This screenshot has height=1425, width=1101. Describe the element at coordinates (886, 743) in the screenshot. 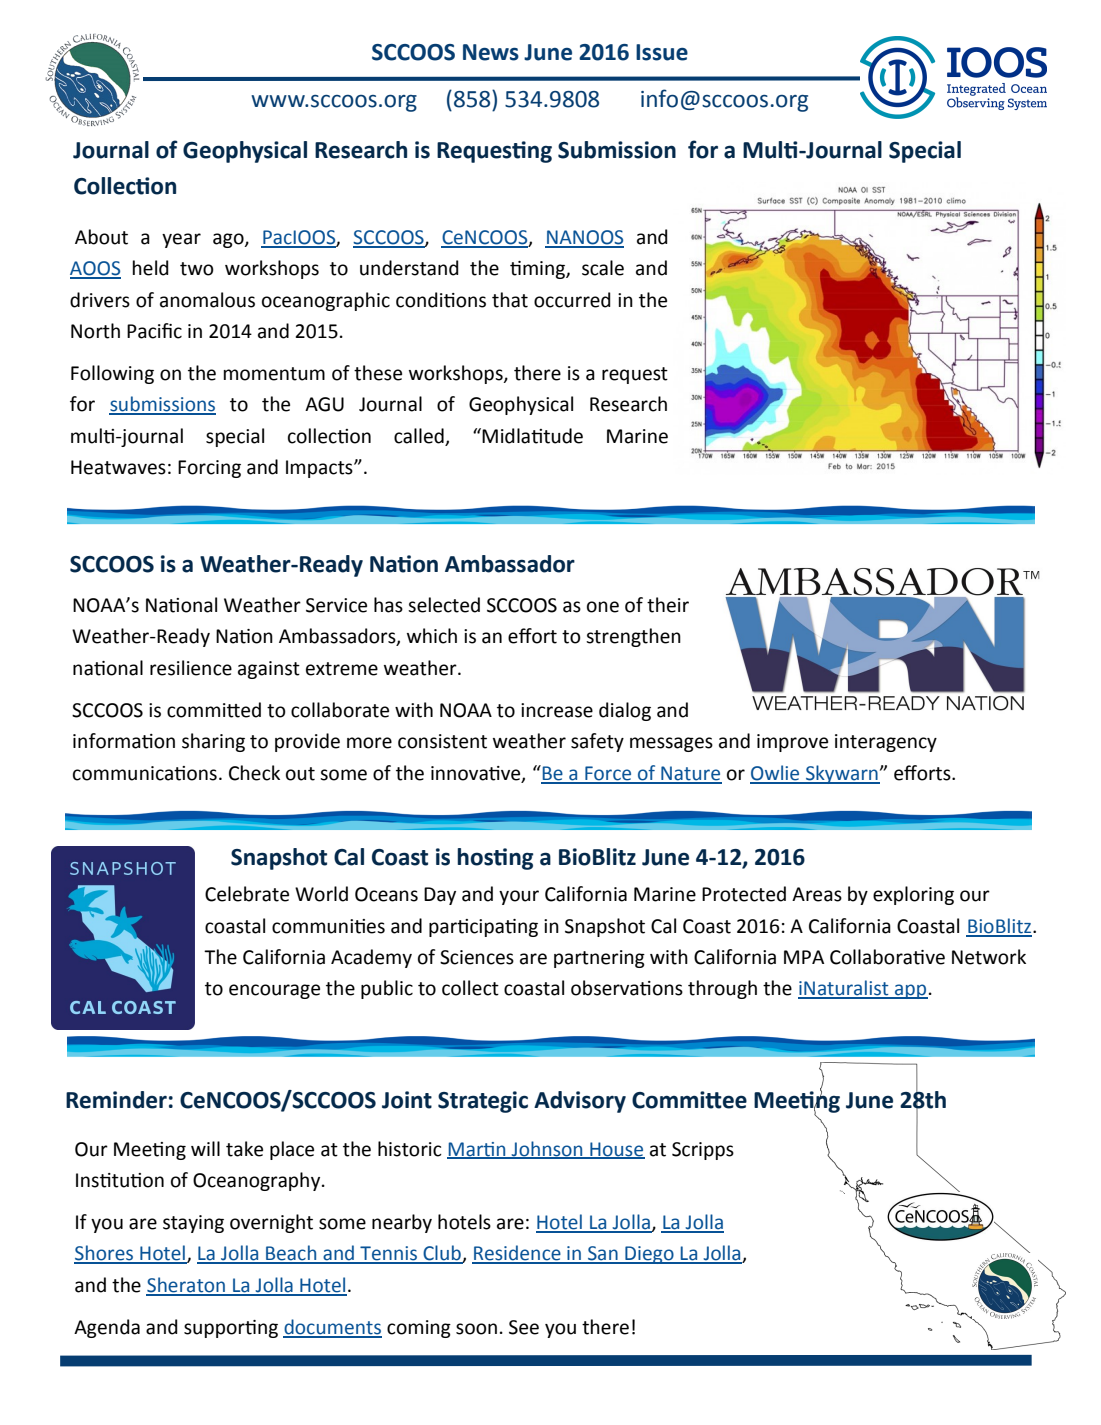

I see `interagency` at that location.
